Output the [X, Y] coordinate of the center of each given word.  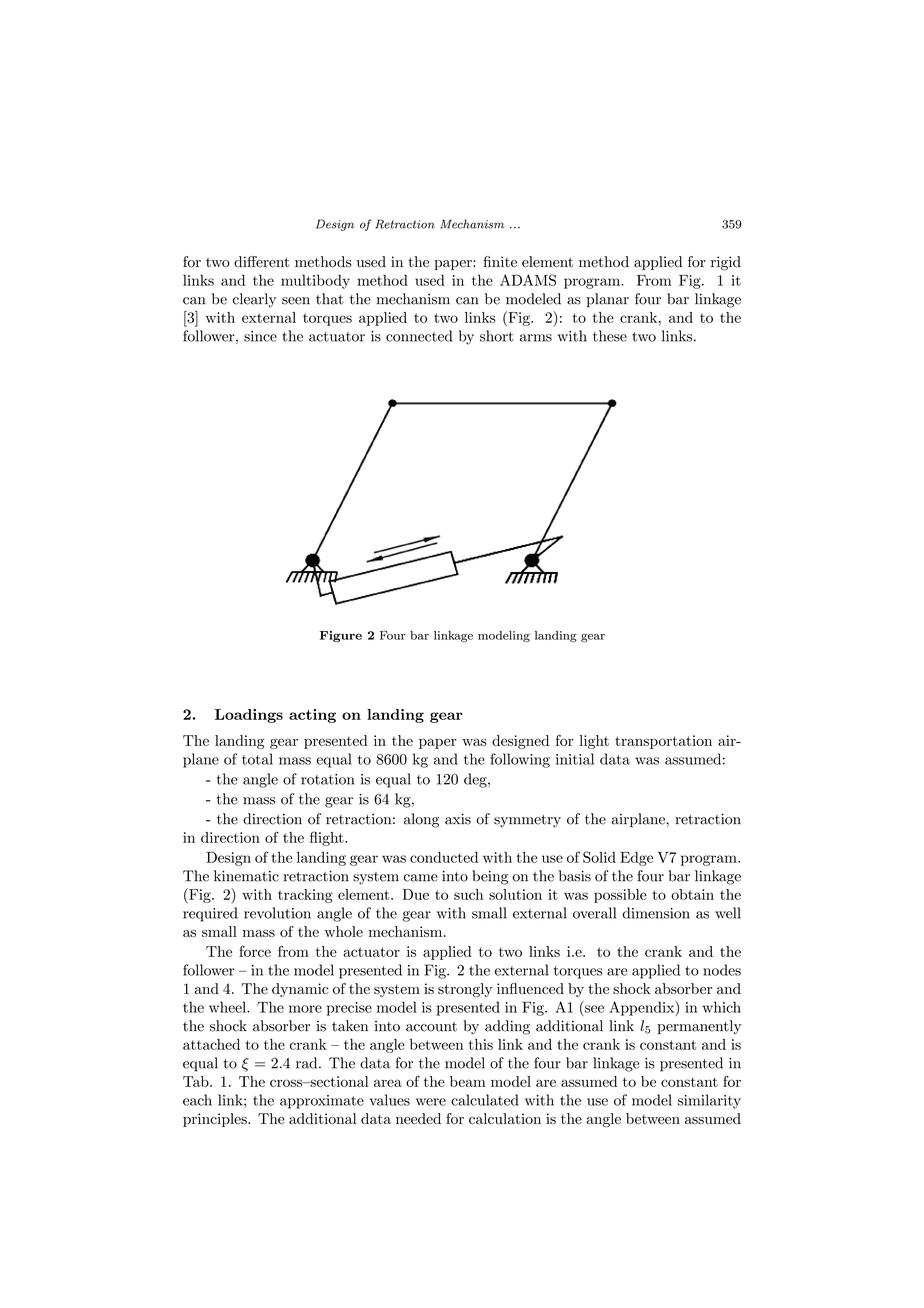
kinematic [246, 876]
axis [458, 819]
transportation [663, 742]
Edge [636, 859]
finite [500, 262]
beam [468, 1081]
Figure [341, 636]
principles [216, 1120]
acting [312, 716]
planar [607, 300]
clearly [254, 300]
